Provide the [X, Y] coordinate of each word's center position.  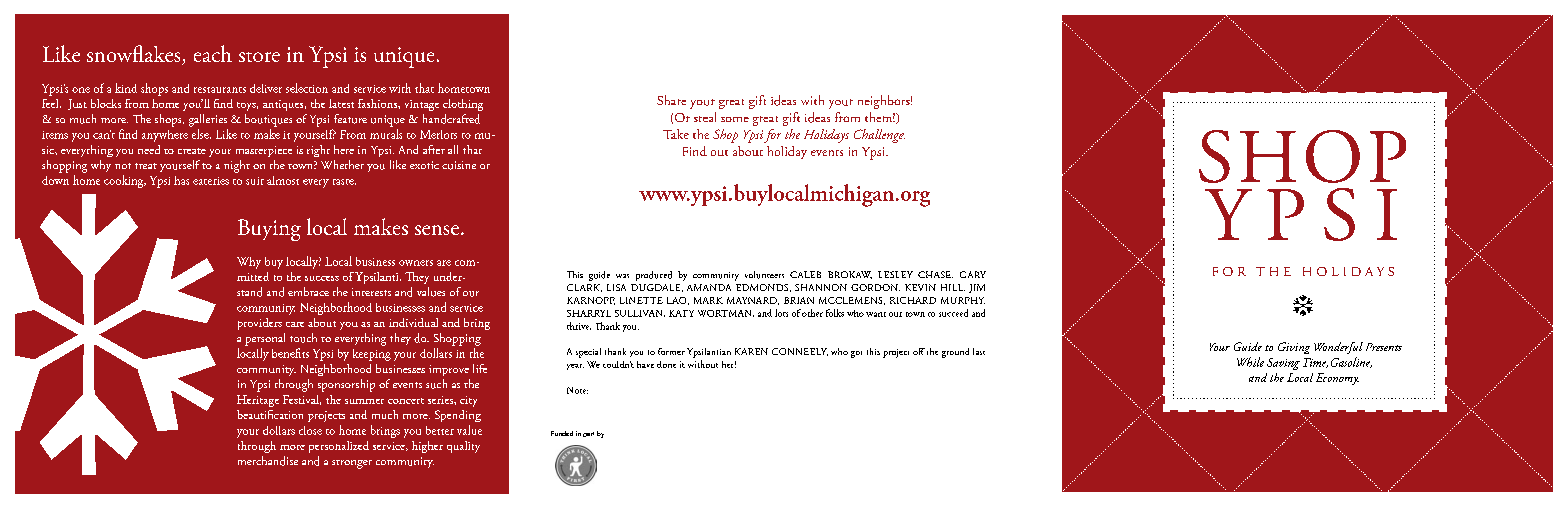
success [322, 278]
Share [671, 100]
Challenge [879, 136]
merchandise [268, 461]
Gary [973, 274]
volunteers [764, 275]
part [588, 434]
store [259, 57]
